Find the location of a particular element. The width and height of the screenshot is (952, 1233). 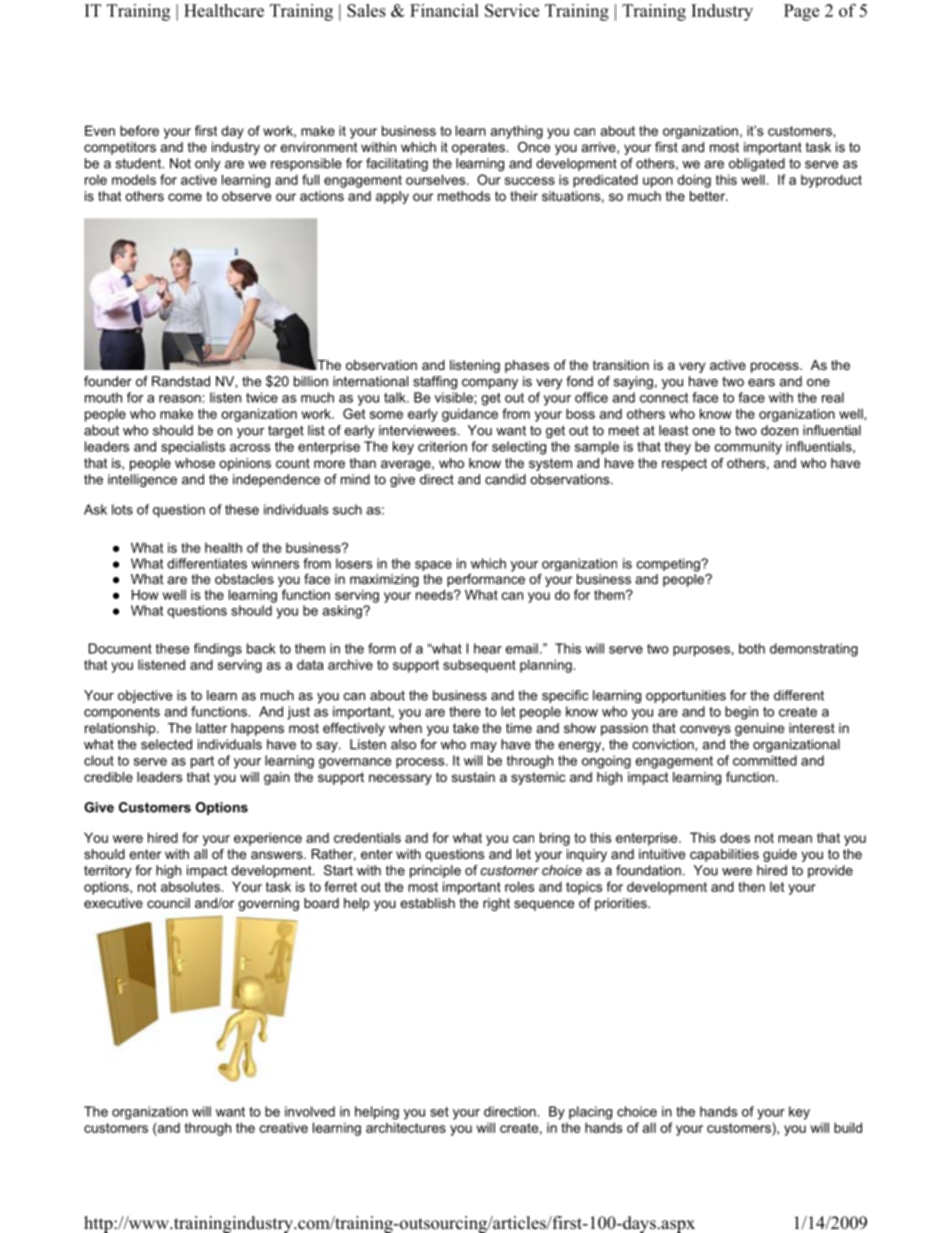

obstacles is located at coordinates (244, 579).
